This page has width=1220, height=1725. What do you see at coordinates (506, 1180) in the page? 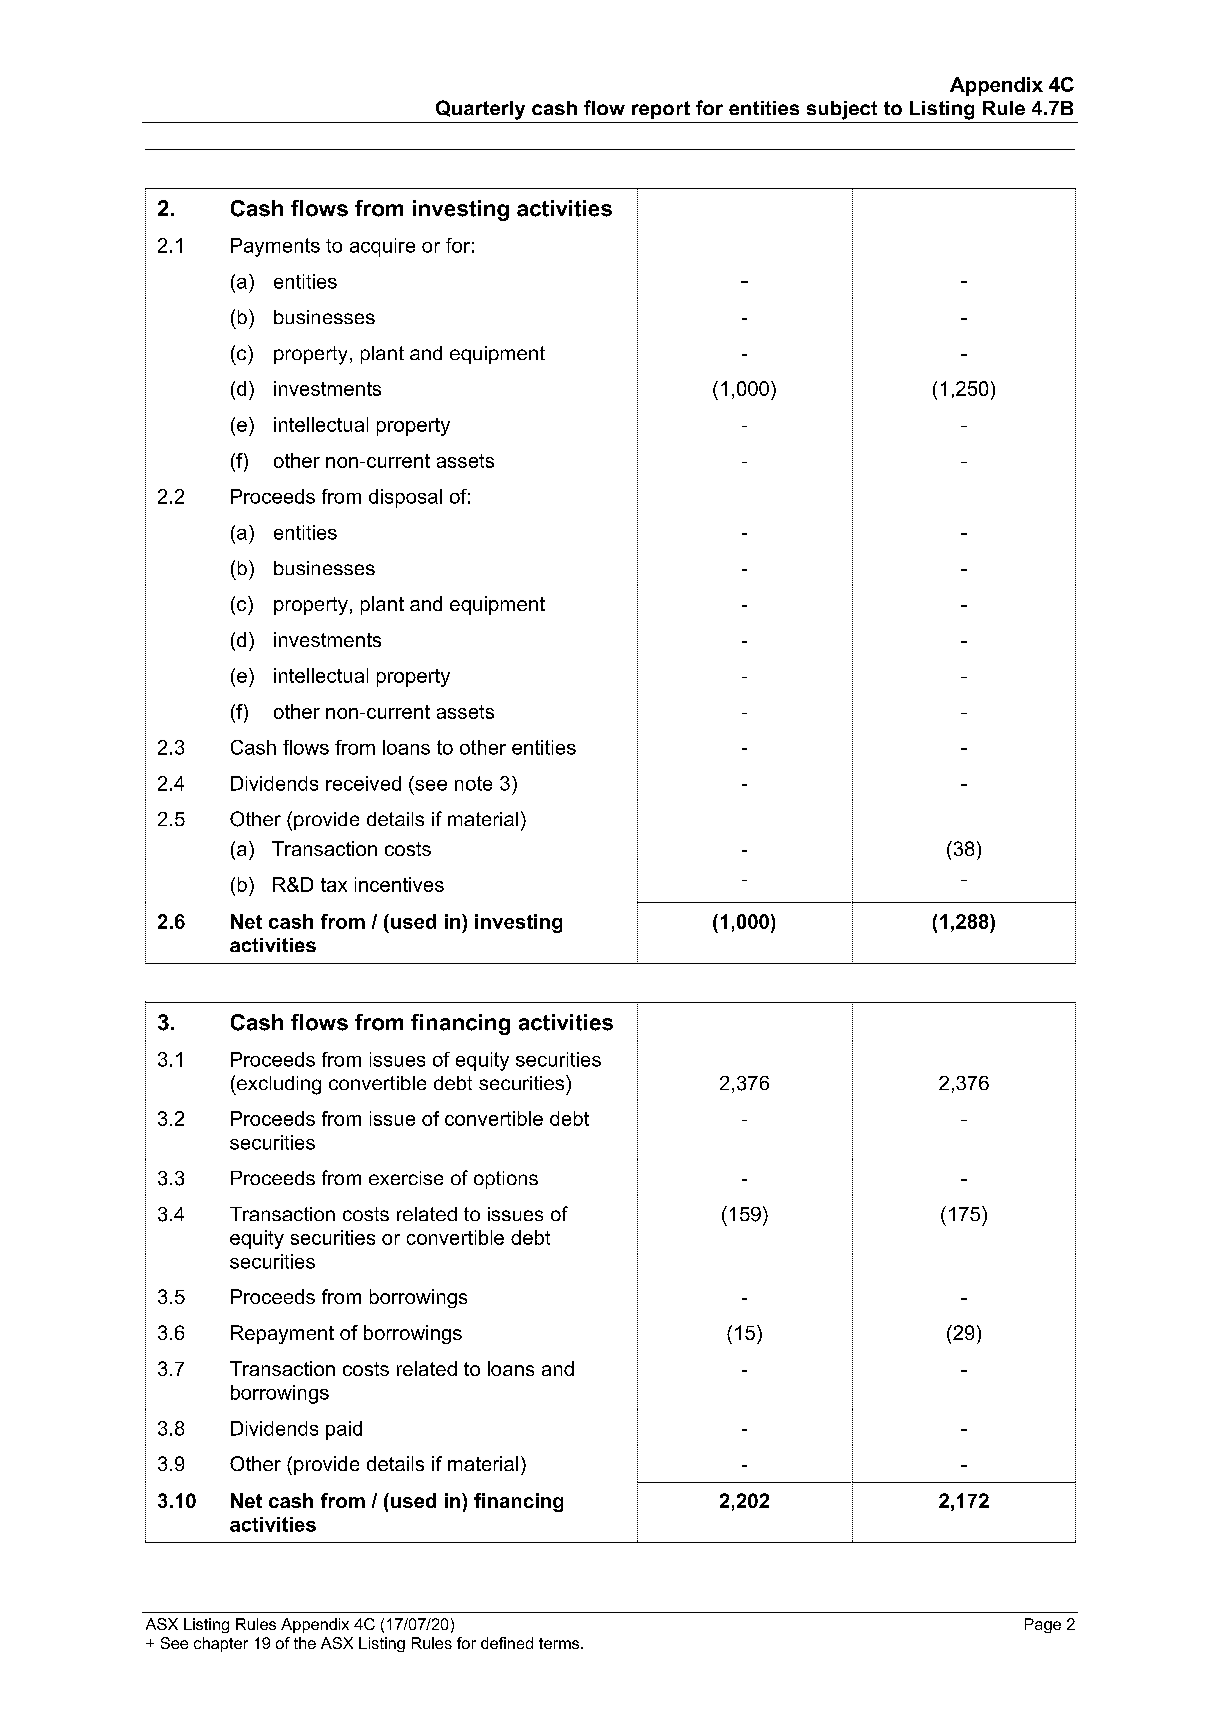
I see `options` at bounding box center [506, 1180].
